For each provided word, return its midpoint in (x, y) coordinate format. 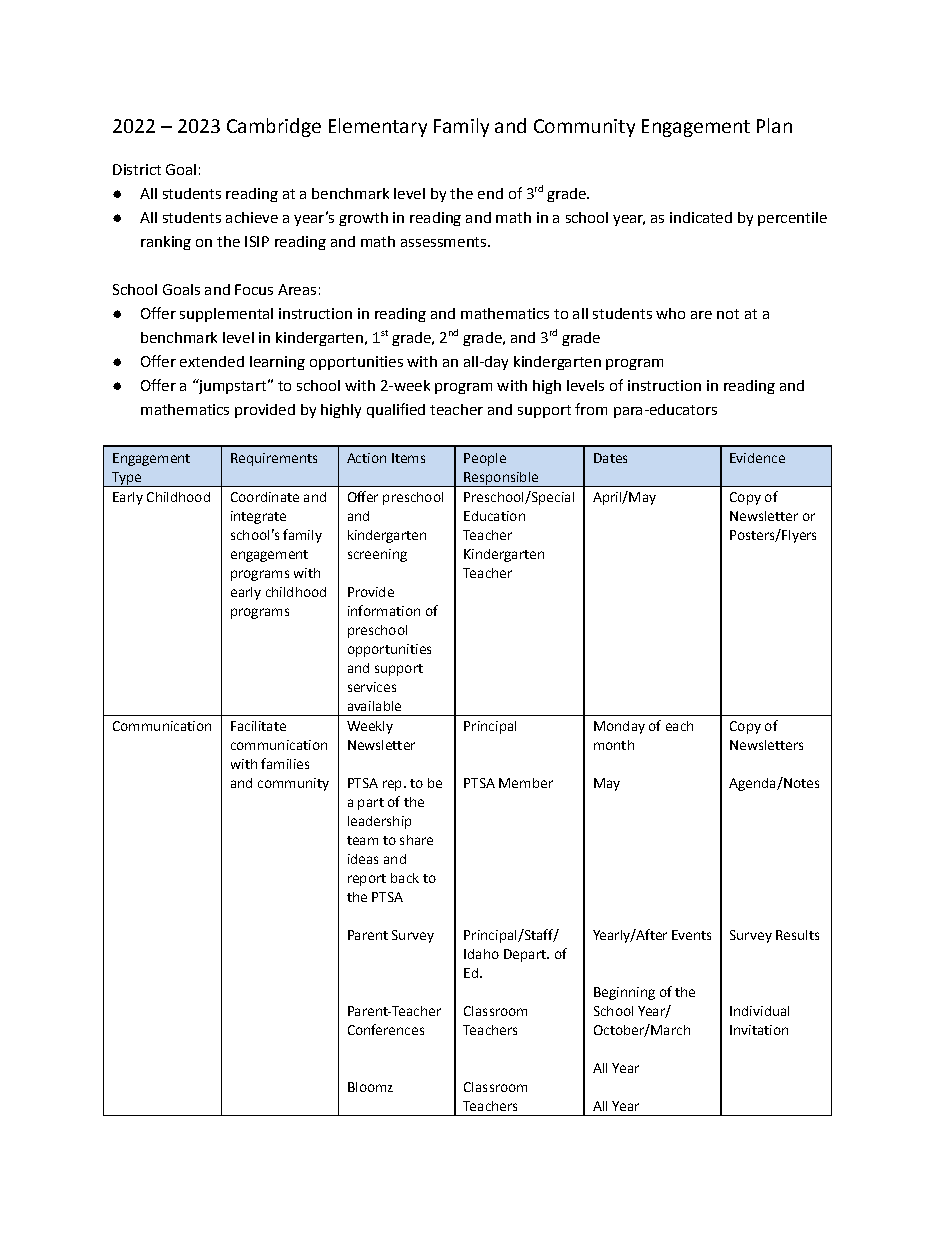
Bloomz (370, 1087)
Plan (774, 125)
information (384, 610)
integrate (258, 517)
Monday (619, 727)
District (137, 169)
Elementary (378, 127)
